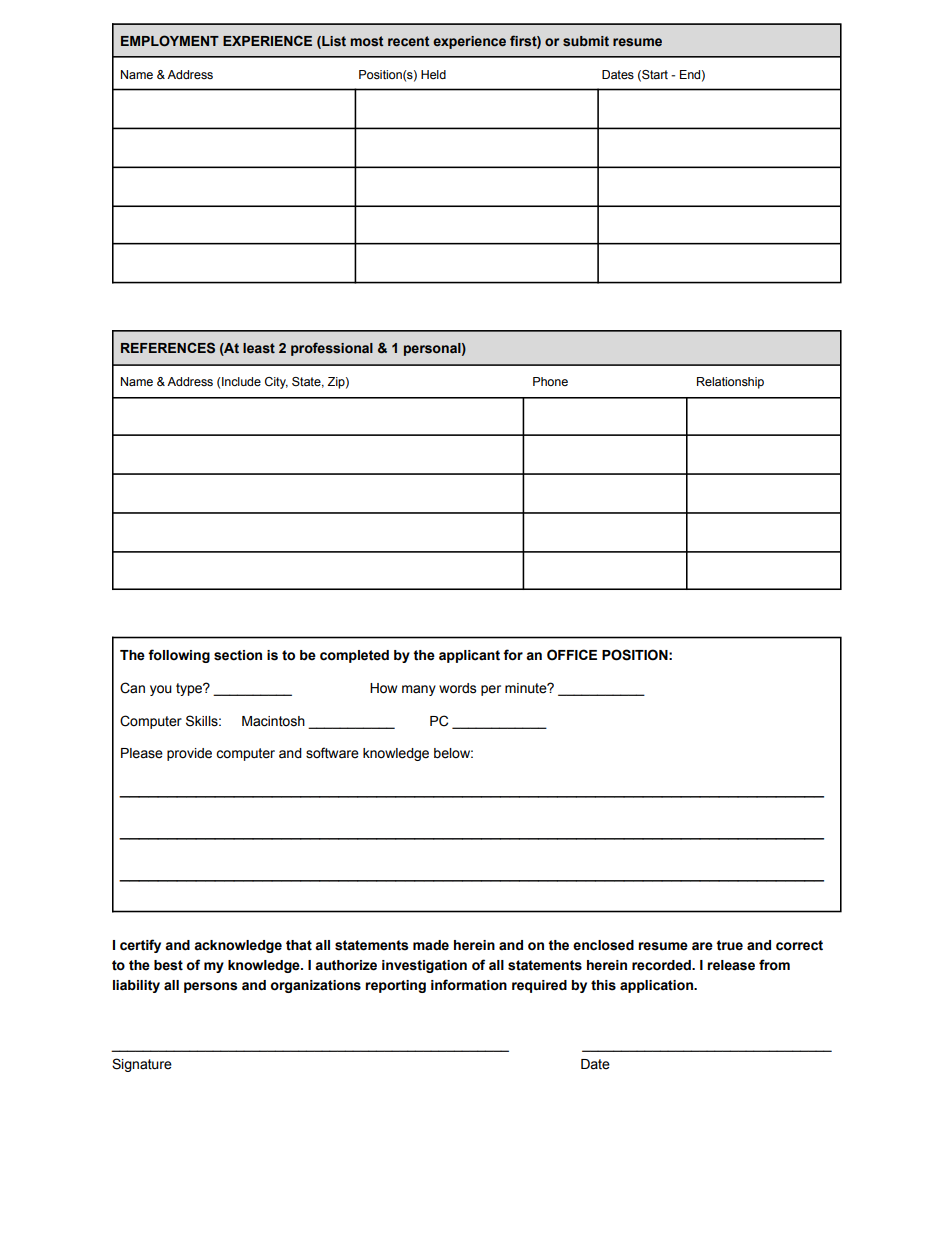 The height and width of the page is (1233, 952). What do you see at coordinates (433, 74) in the page?
I see `Held` at bounding box center [433, 74].
